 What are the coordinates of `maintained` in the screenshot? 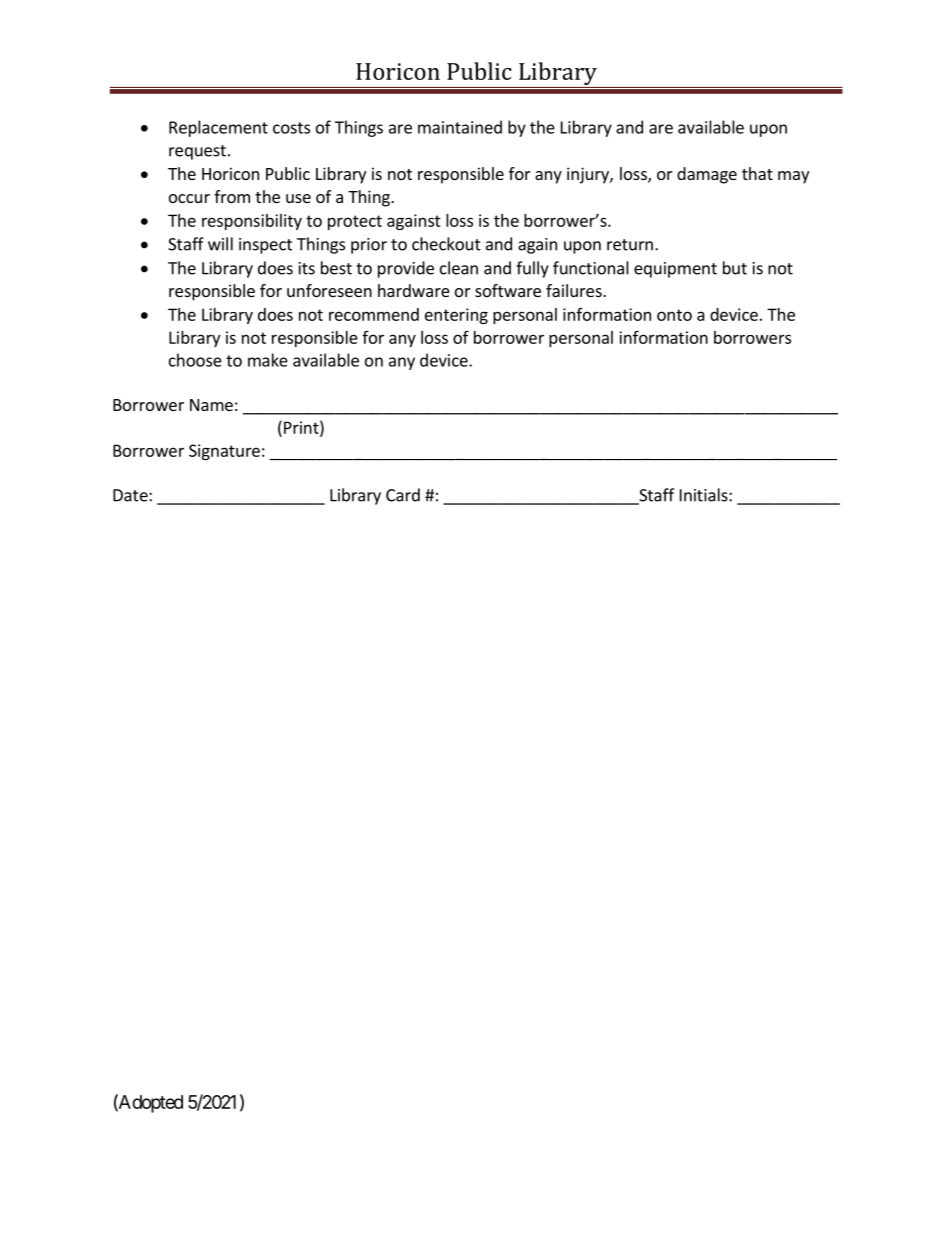 It's located at (460, 127).
